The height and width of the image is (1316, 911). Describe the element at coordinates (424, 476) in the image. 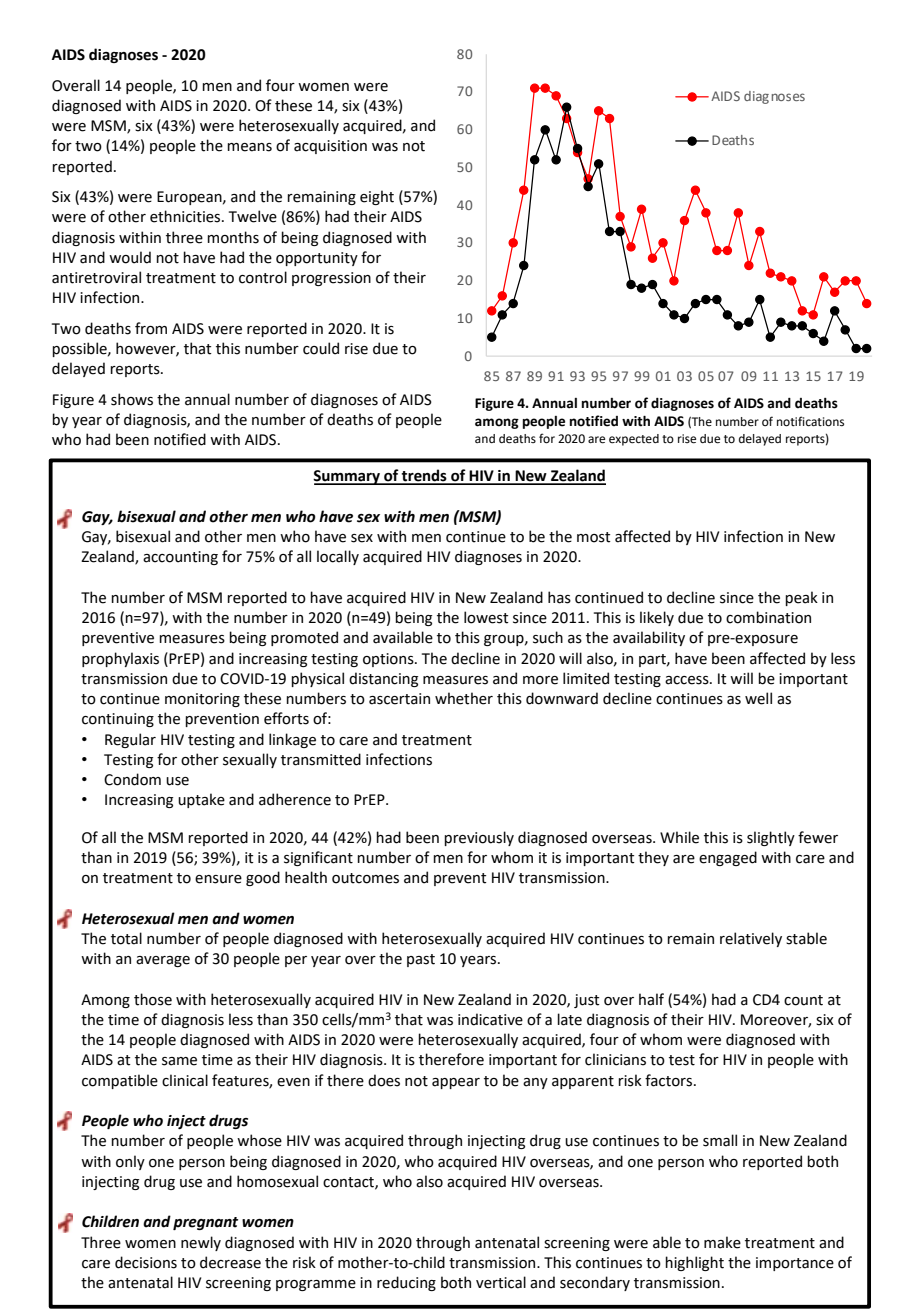

I see `trends` at that location.
